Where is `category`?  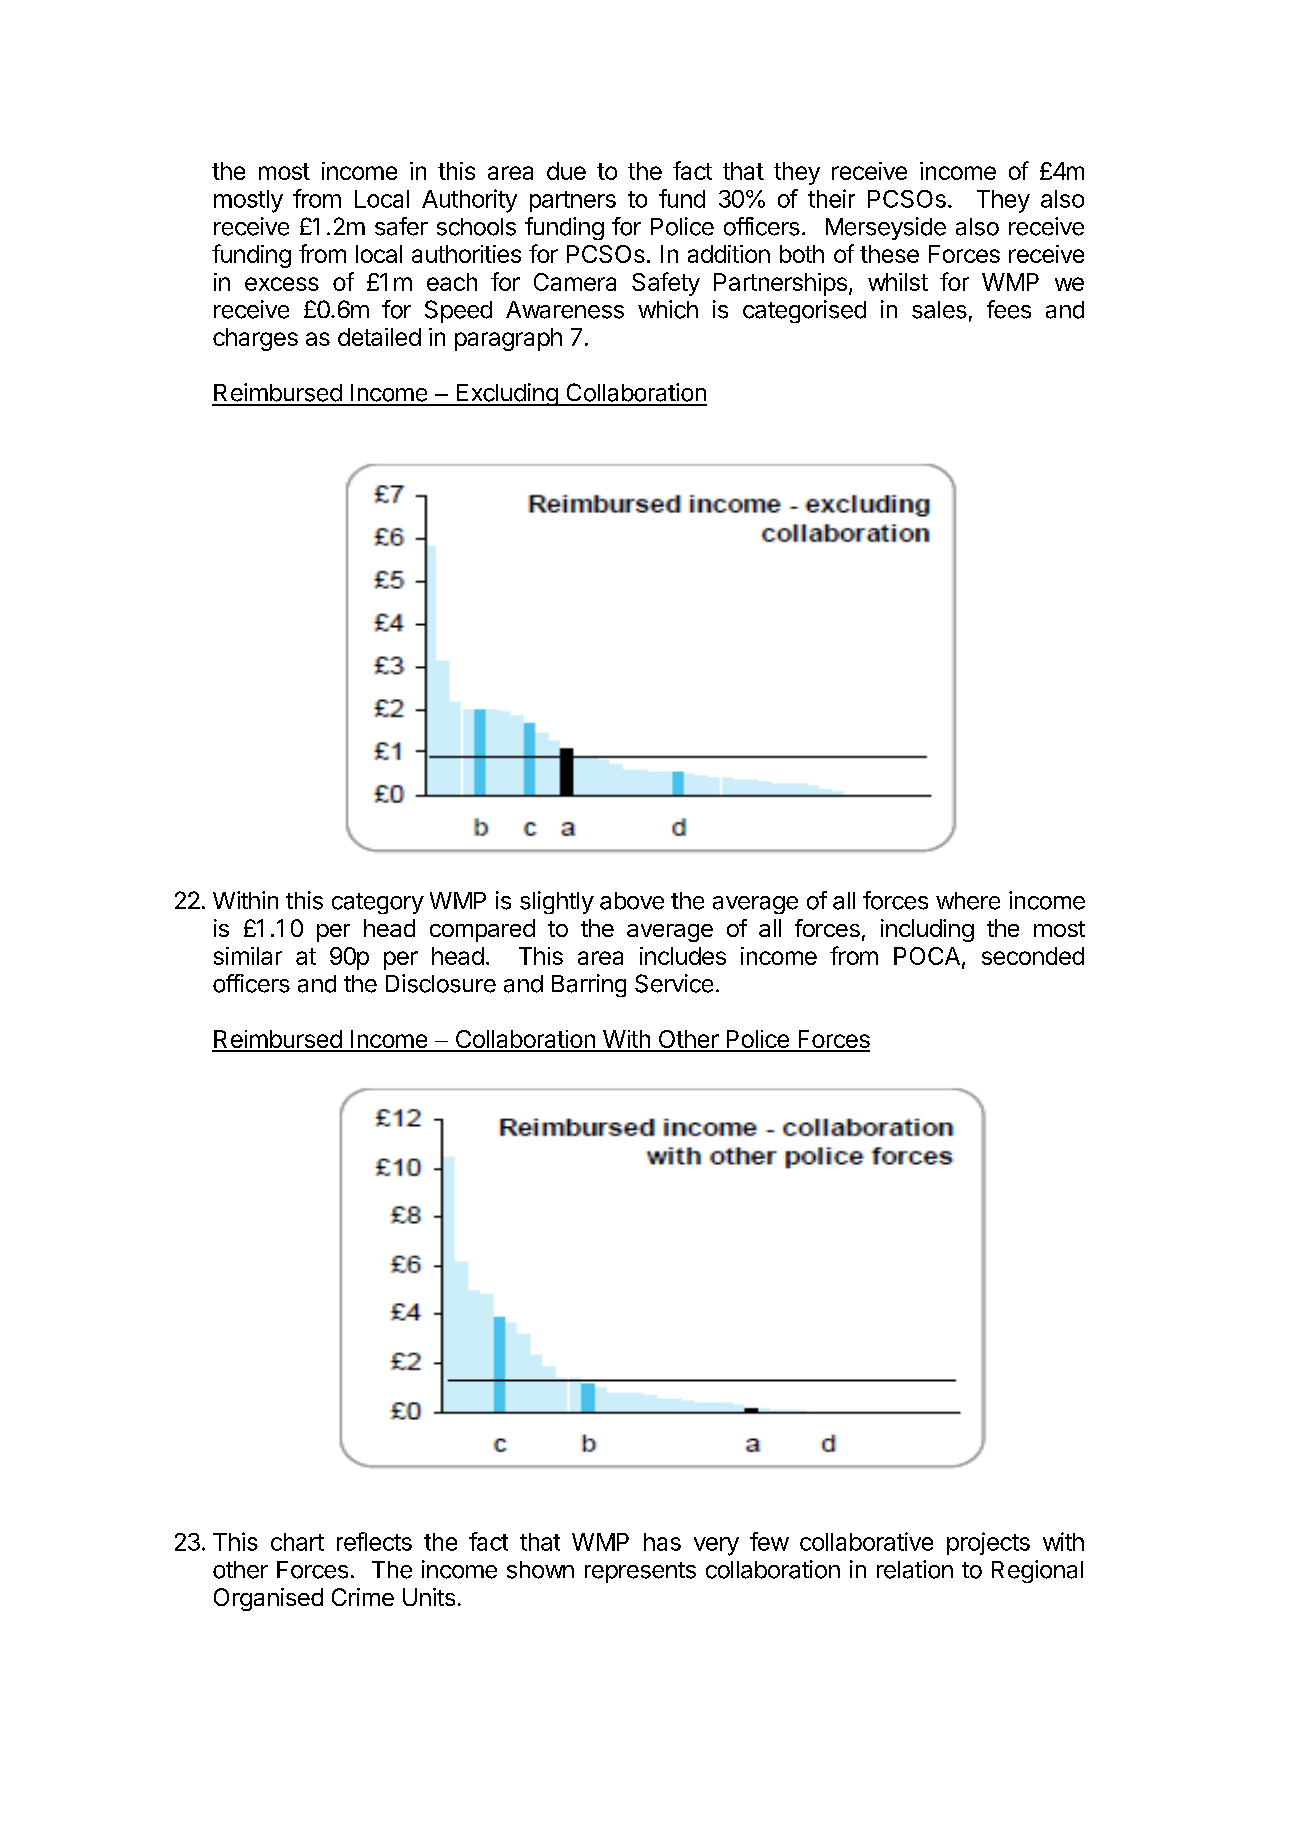
category is located at coordinates (378, 903).
